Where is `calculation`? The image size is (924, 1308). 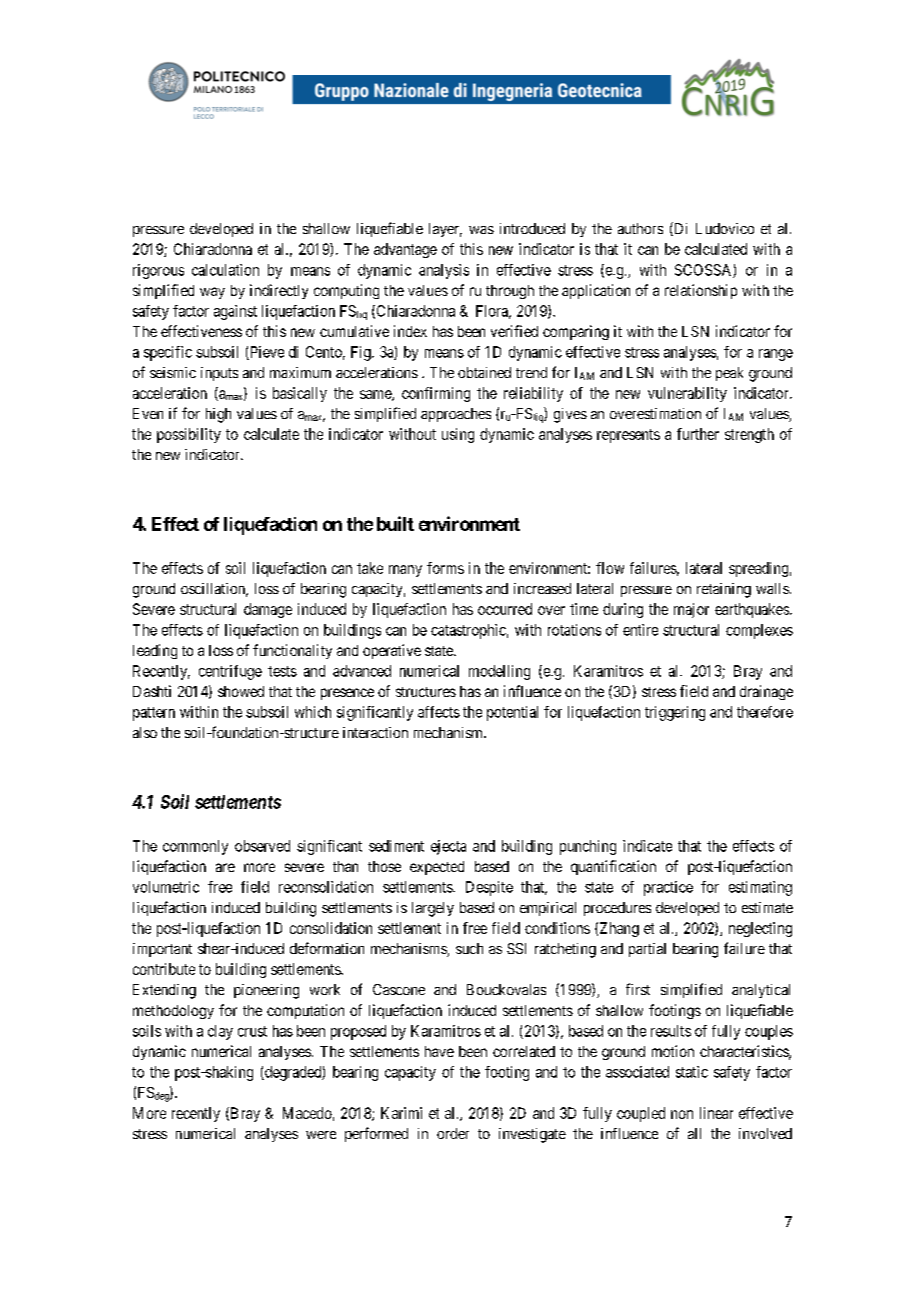 calculation is located at coordinates (225, 270).
